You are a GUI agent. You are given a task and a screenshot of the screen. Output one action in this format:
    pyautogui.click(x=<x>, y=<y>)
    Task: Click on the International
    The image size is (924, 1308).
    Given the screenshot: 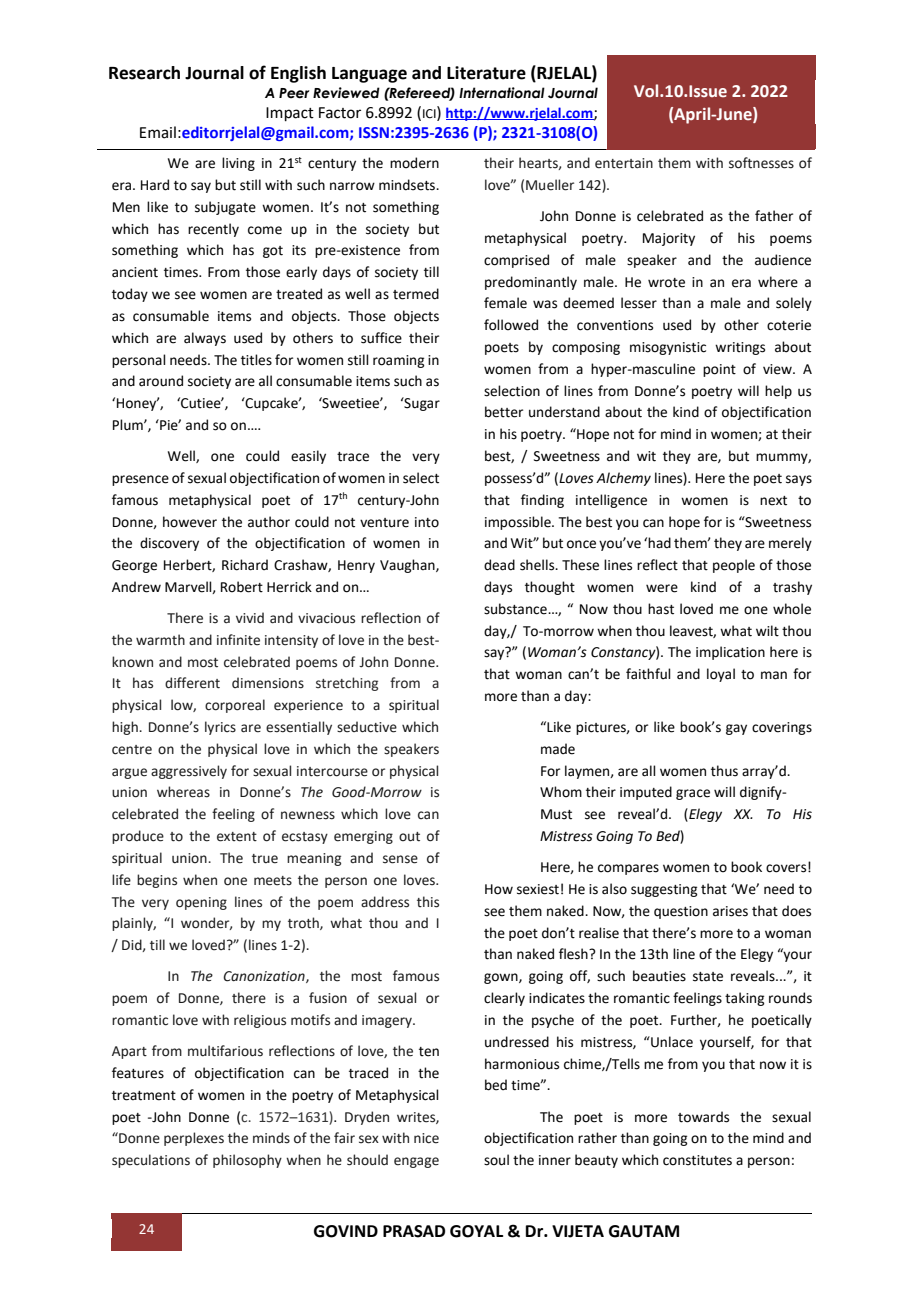 What is the action you would take?
    pyautogui.click(x=502, y=93)
